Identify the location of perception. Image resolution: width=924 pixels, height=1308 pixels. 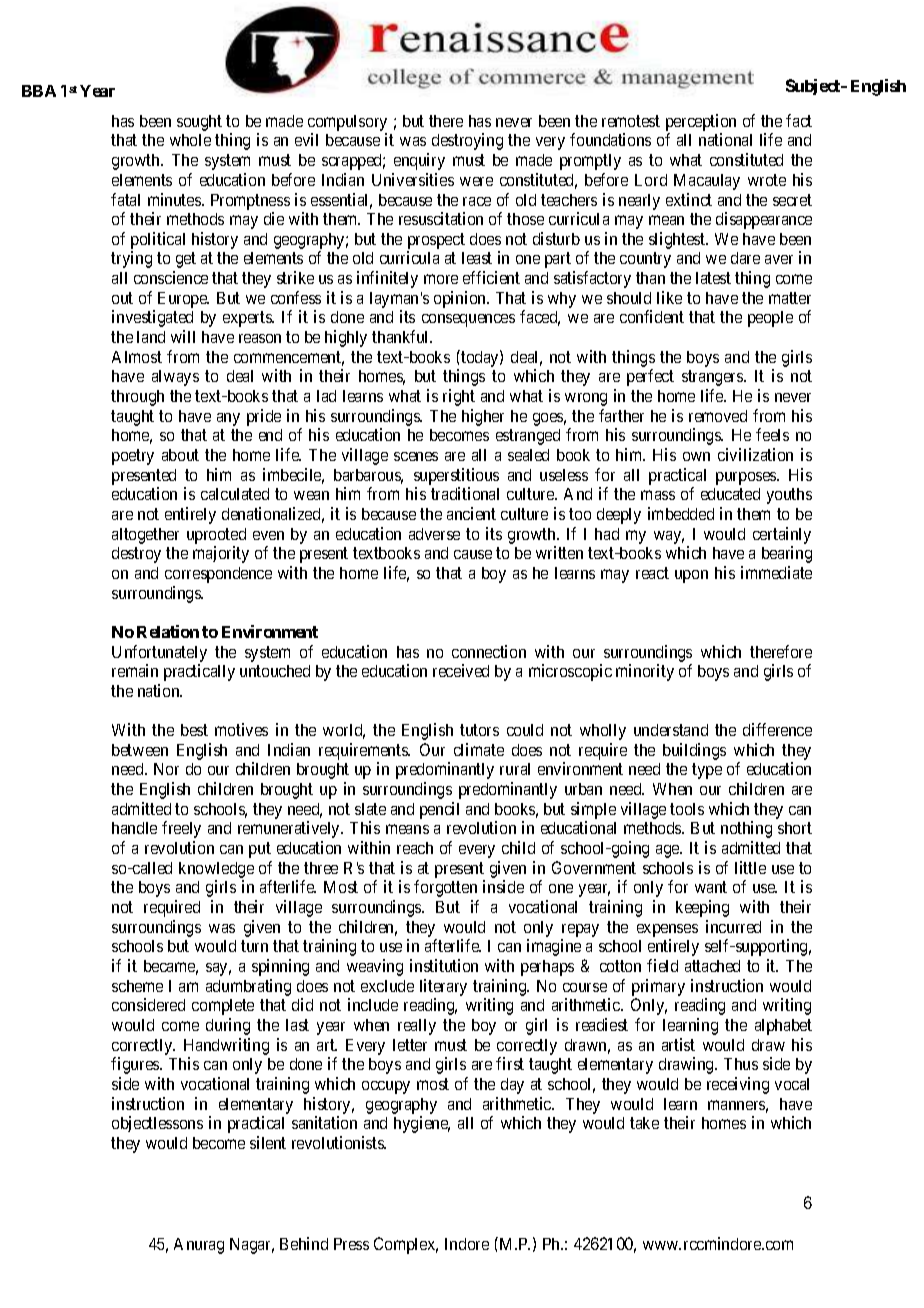
(701, 124).
